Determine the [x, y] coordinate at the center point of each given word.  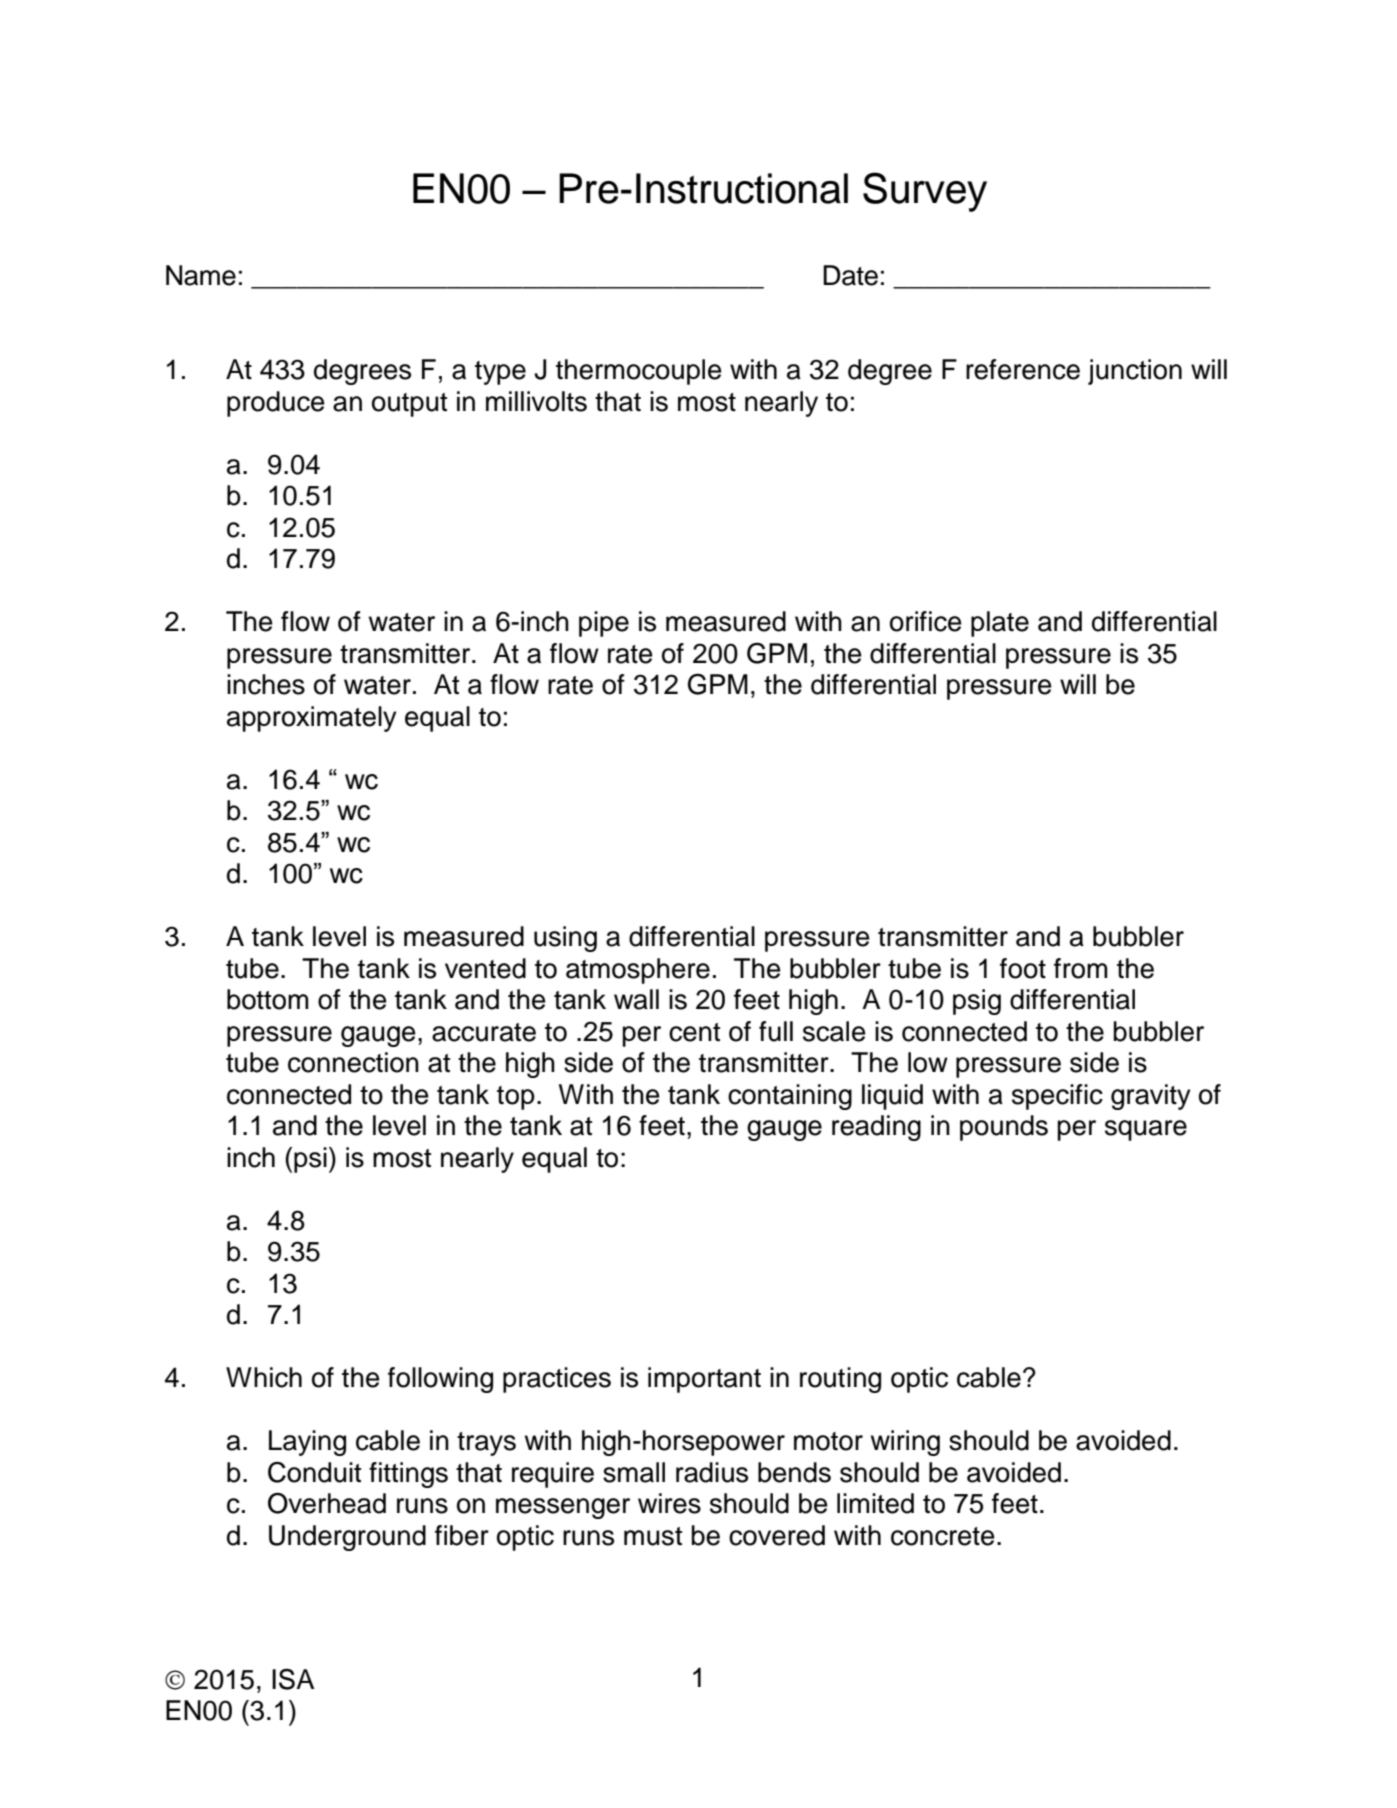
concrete [943, 1536]
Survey [925, 192]
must [653, 1536]
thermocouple [639, 372]
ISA [293, 1679]
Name [201, 275]
